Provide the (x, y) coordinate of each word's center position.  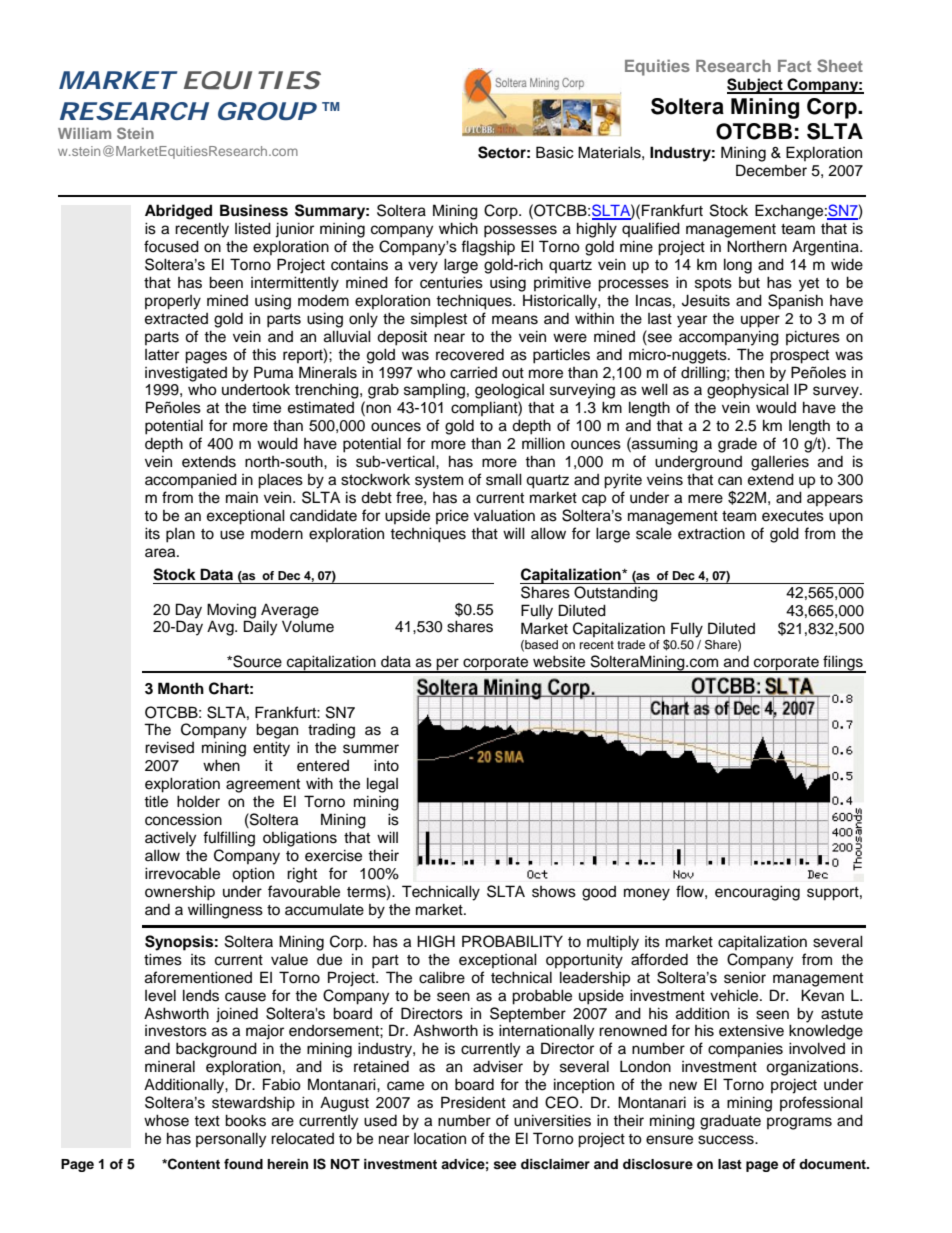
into (386, 765)
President (473, 1102)
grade (737, 445)
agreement (263, 786)
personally (231, 1140)
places (280, 481)
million (543, 443)
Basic (555, 152)
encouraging (757, 893)
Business (254, 210)
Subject (756, 86)
